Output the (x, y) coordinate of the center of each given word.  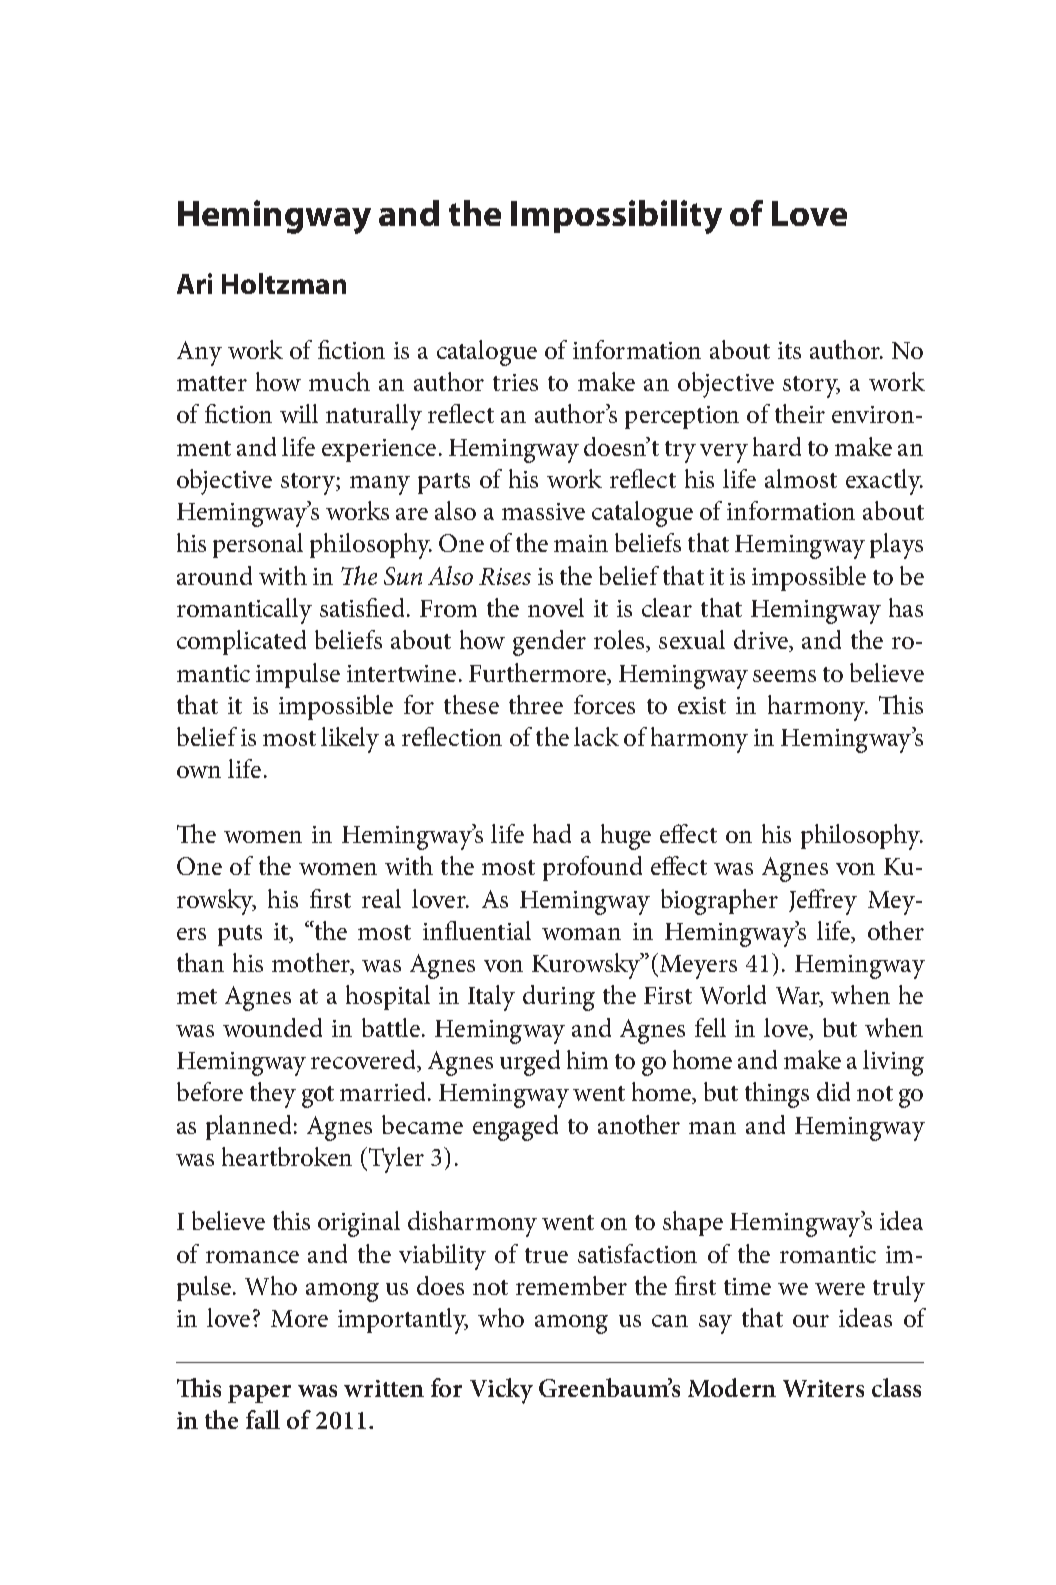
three (536, 704)
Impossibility (616, 217)
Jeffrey (823, 902)
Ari (194, 283)
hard (777, 446)
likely (350, 740)
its (789, 350)
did (833, 1091)
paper (259, 1394)
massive (543, 511)
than (200, 962)
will (299, 413)
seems (784, 676)
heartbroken (287, 1156)
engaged (515, 1128)
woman (581, 934)
